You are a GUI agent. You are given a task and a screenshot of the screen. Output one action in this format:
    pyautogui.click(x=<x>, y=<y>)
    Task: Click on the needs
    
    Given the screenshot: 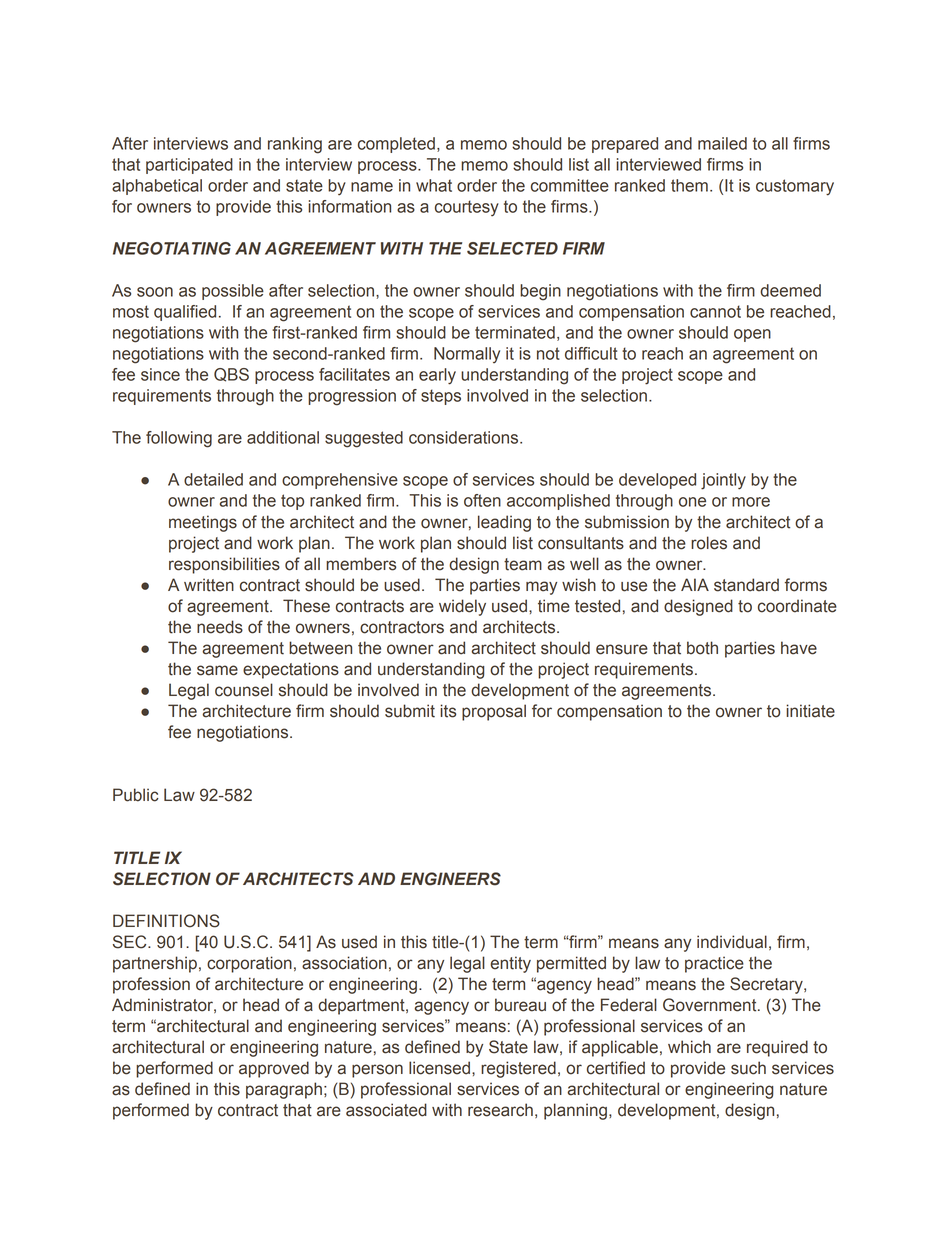 What is the action you would take?
    pyautogui.click(x=220, y=627)
